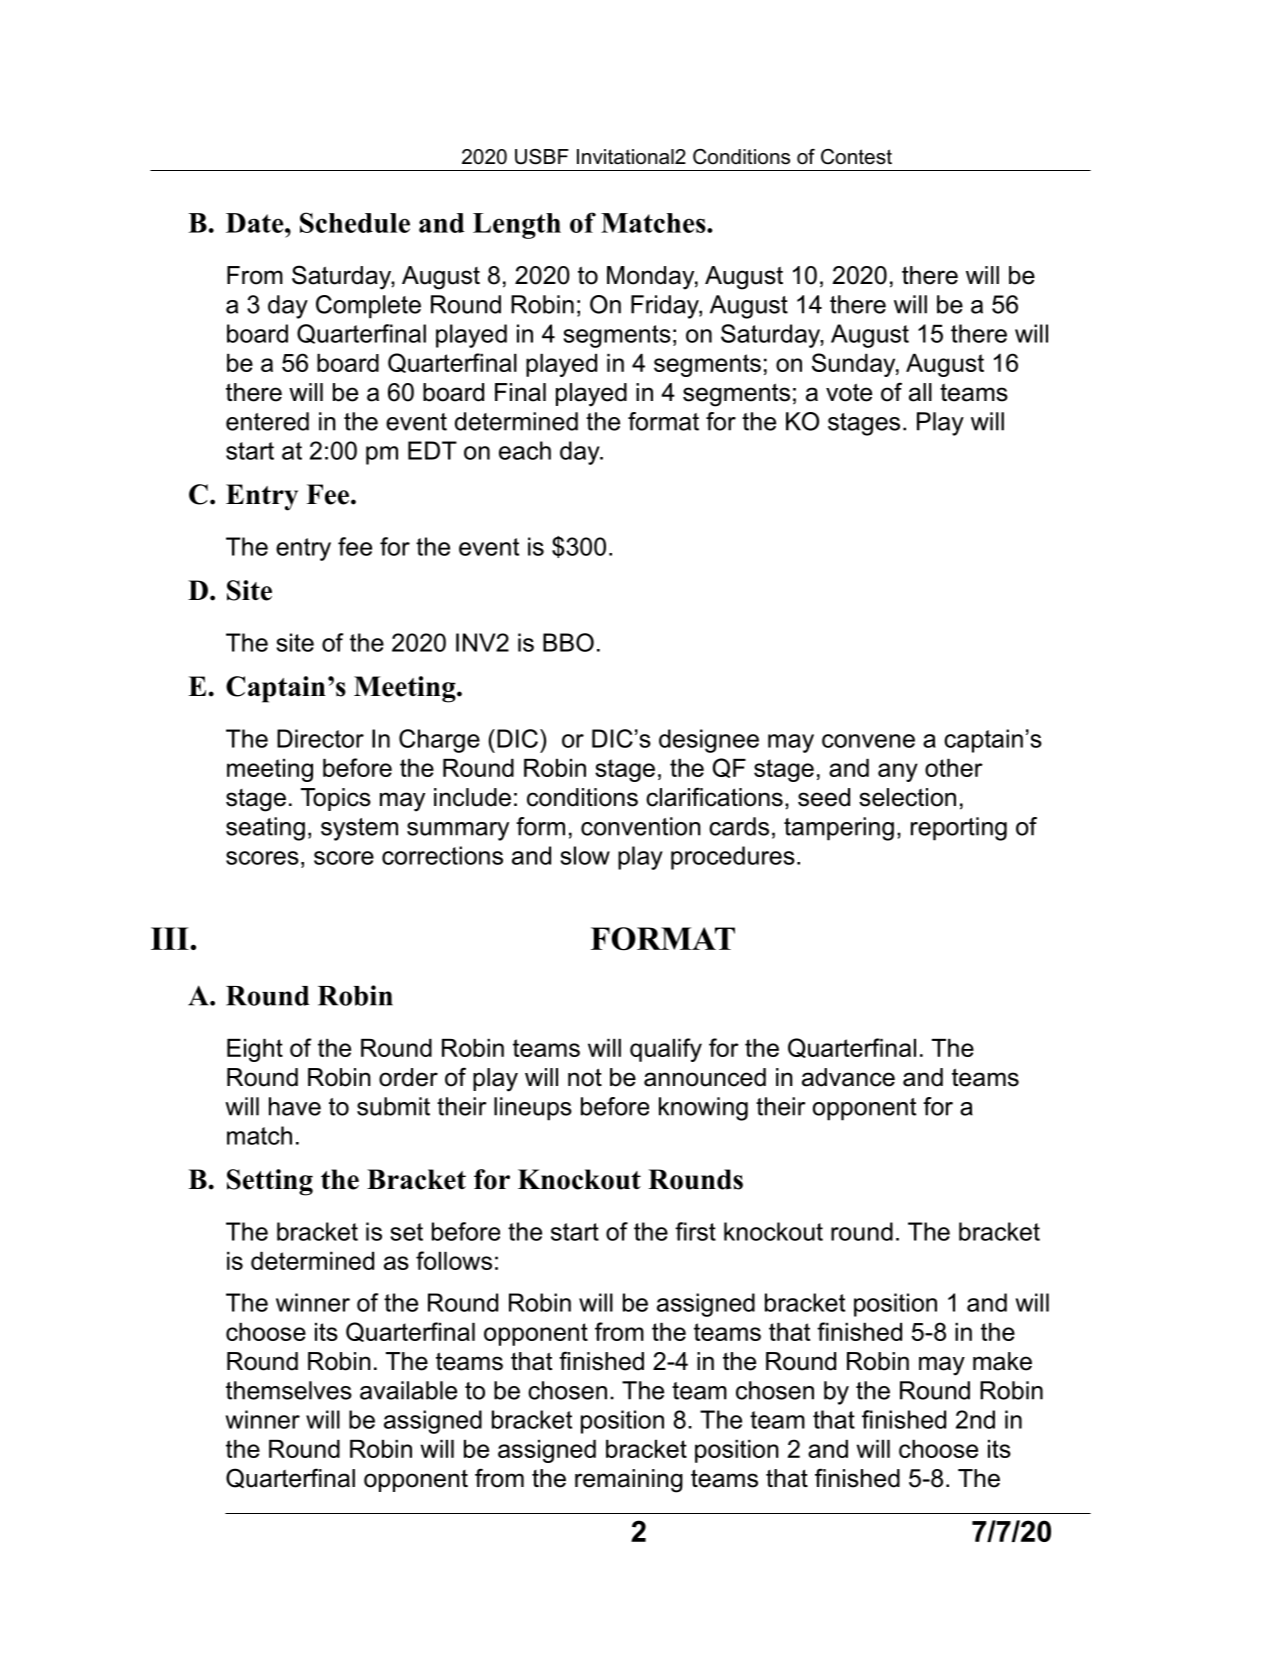 The height and width of the image is (1654, 1278). I want to click on Eight, so click(255, 1050).
